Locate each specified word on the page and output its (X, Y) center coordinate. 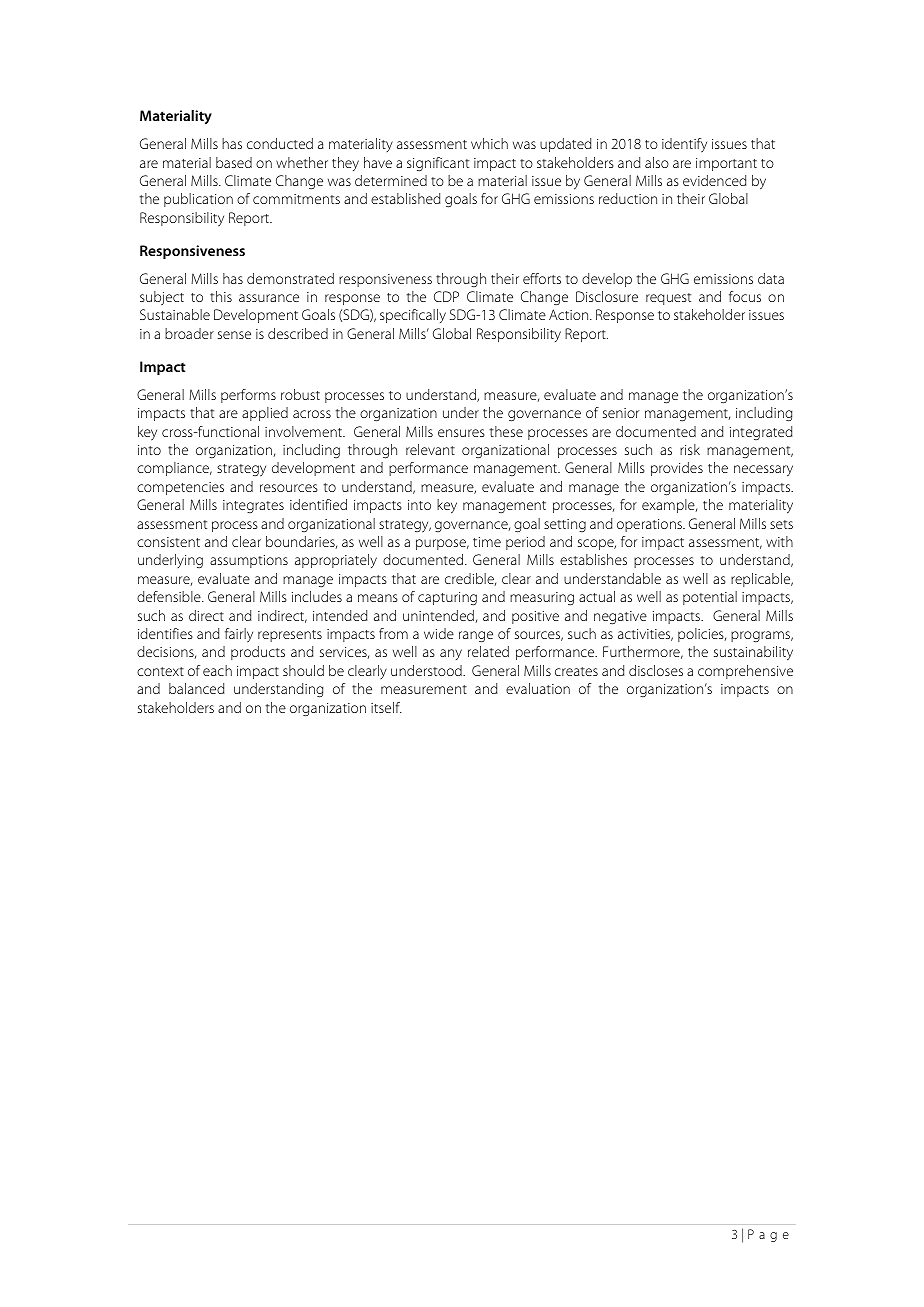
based (234, 162)
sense (234, 335)
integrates (253, 506)
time (487, 542)
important (726, 164)
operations (651, 525)
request (668, 299)
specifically (413, 316)
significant (438, 164)
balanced (197, 688)
